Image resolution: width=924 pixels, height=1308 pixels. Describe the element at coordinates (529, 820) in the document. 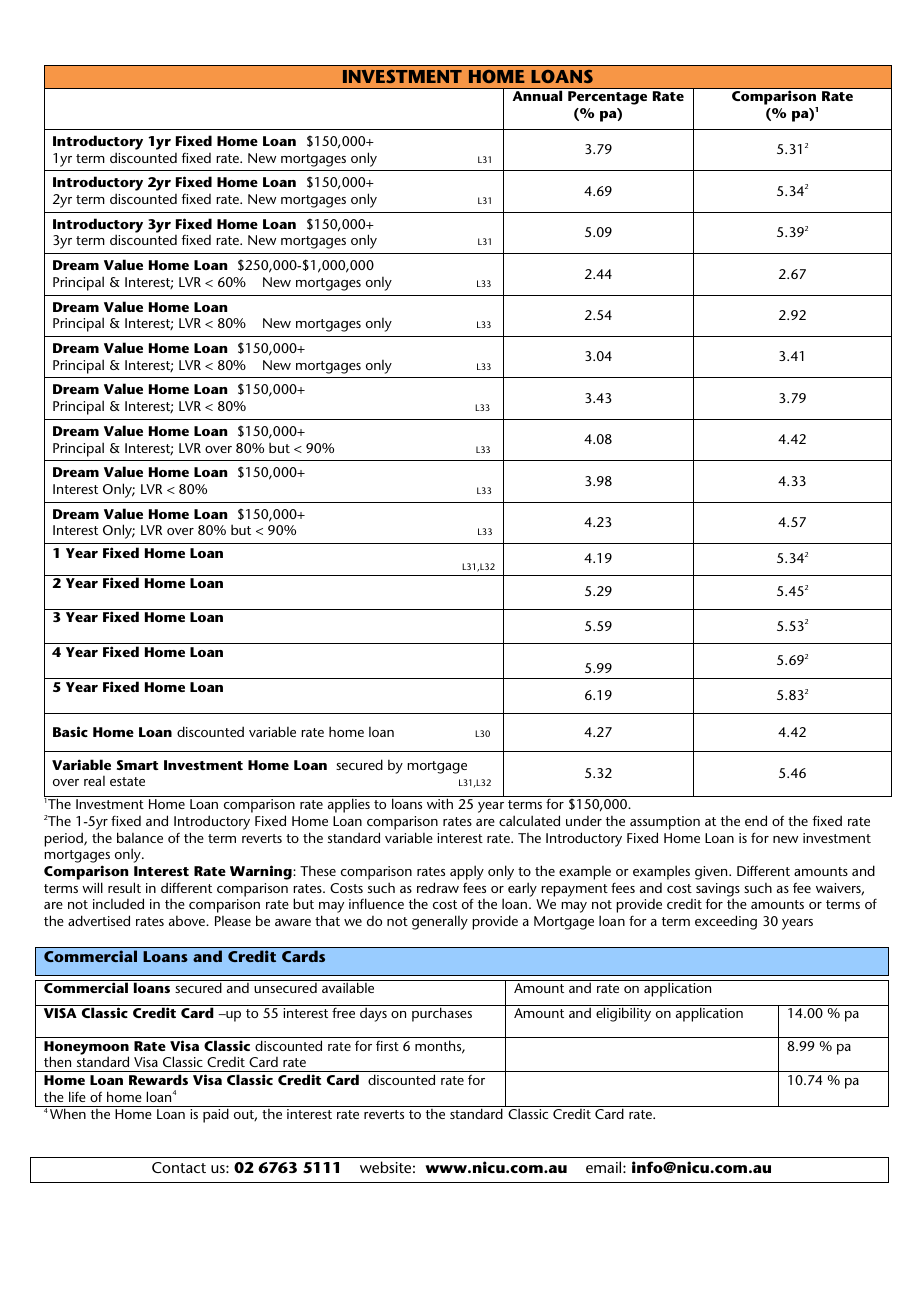

I see `calculated` at that location.
